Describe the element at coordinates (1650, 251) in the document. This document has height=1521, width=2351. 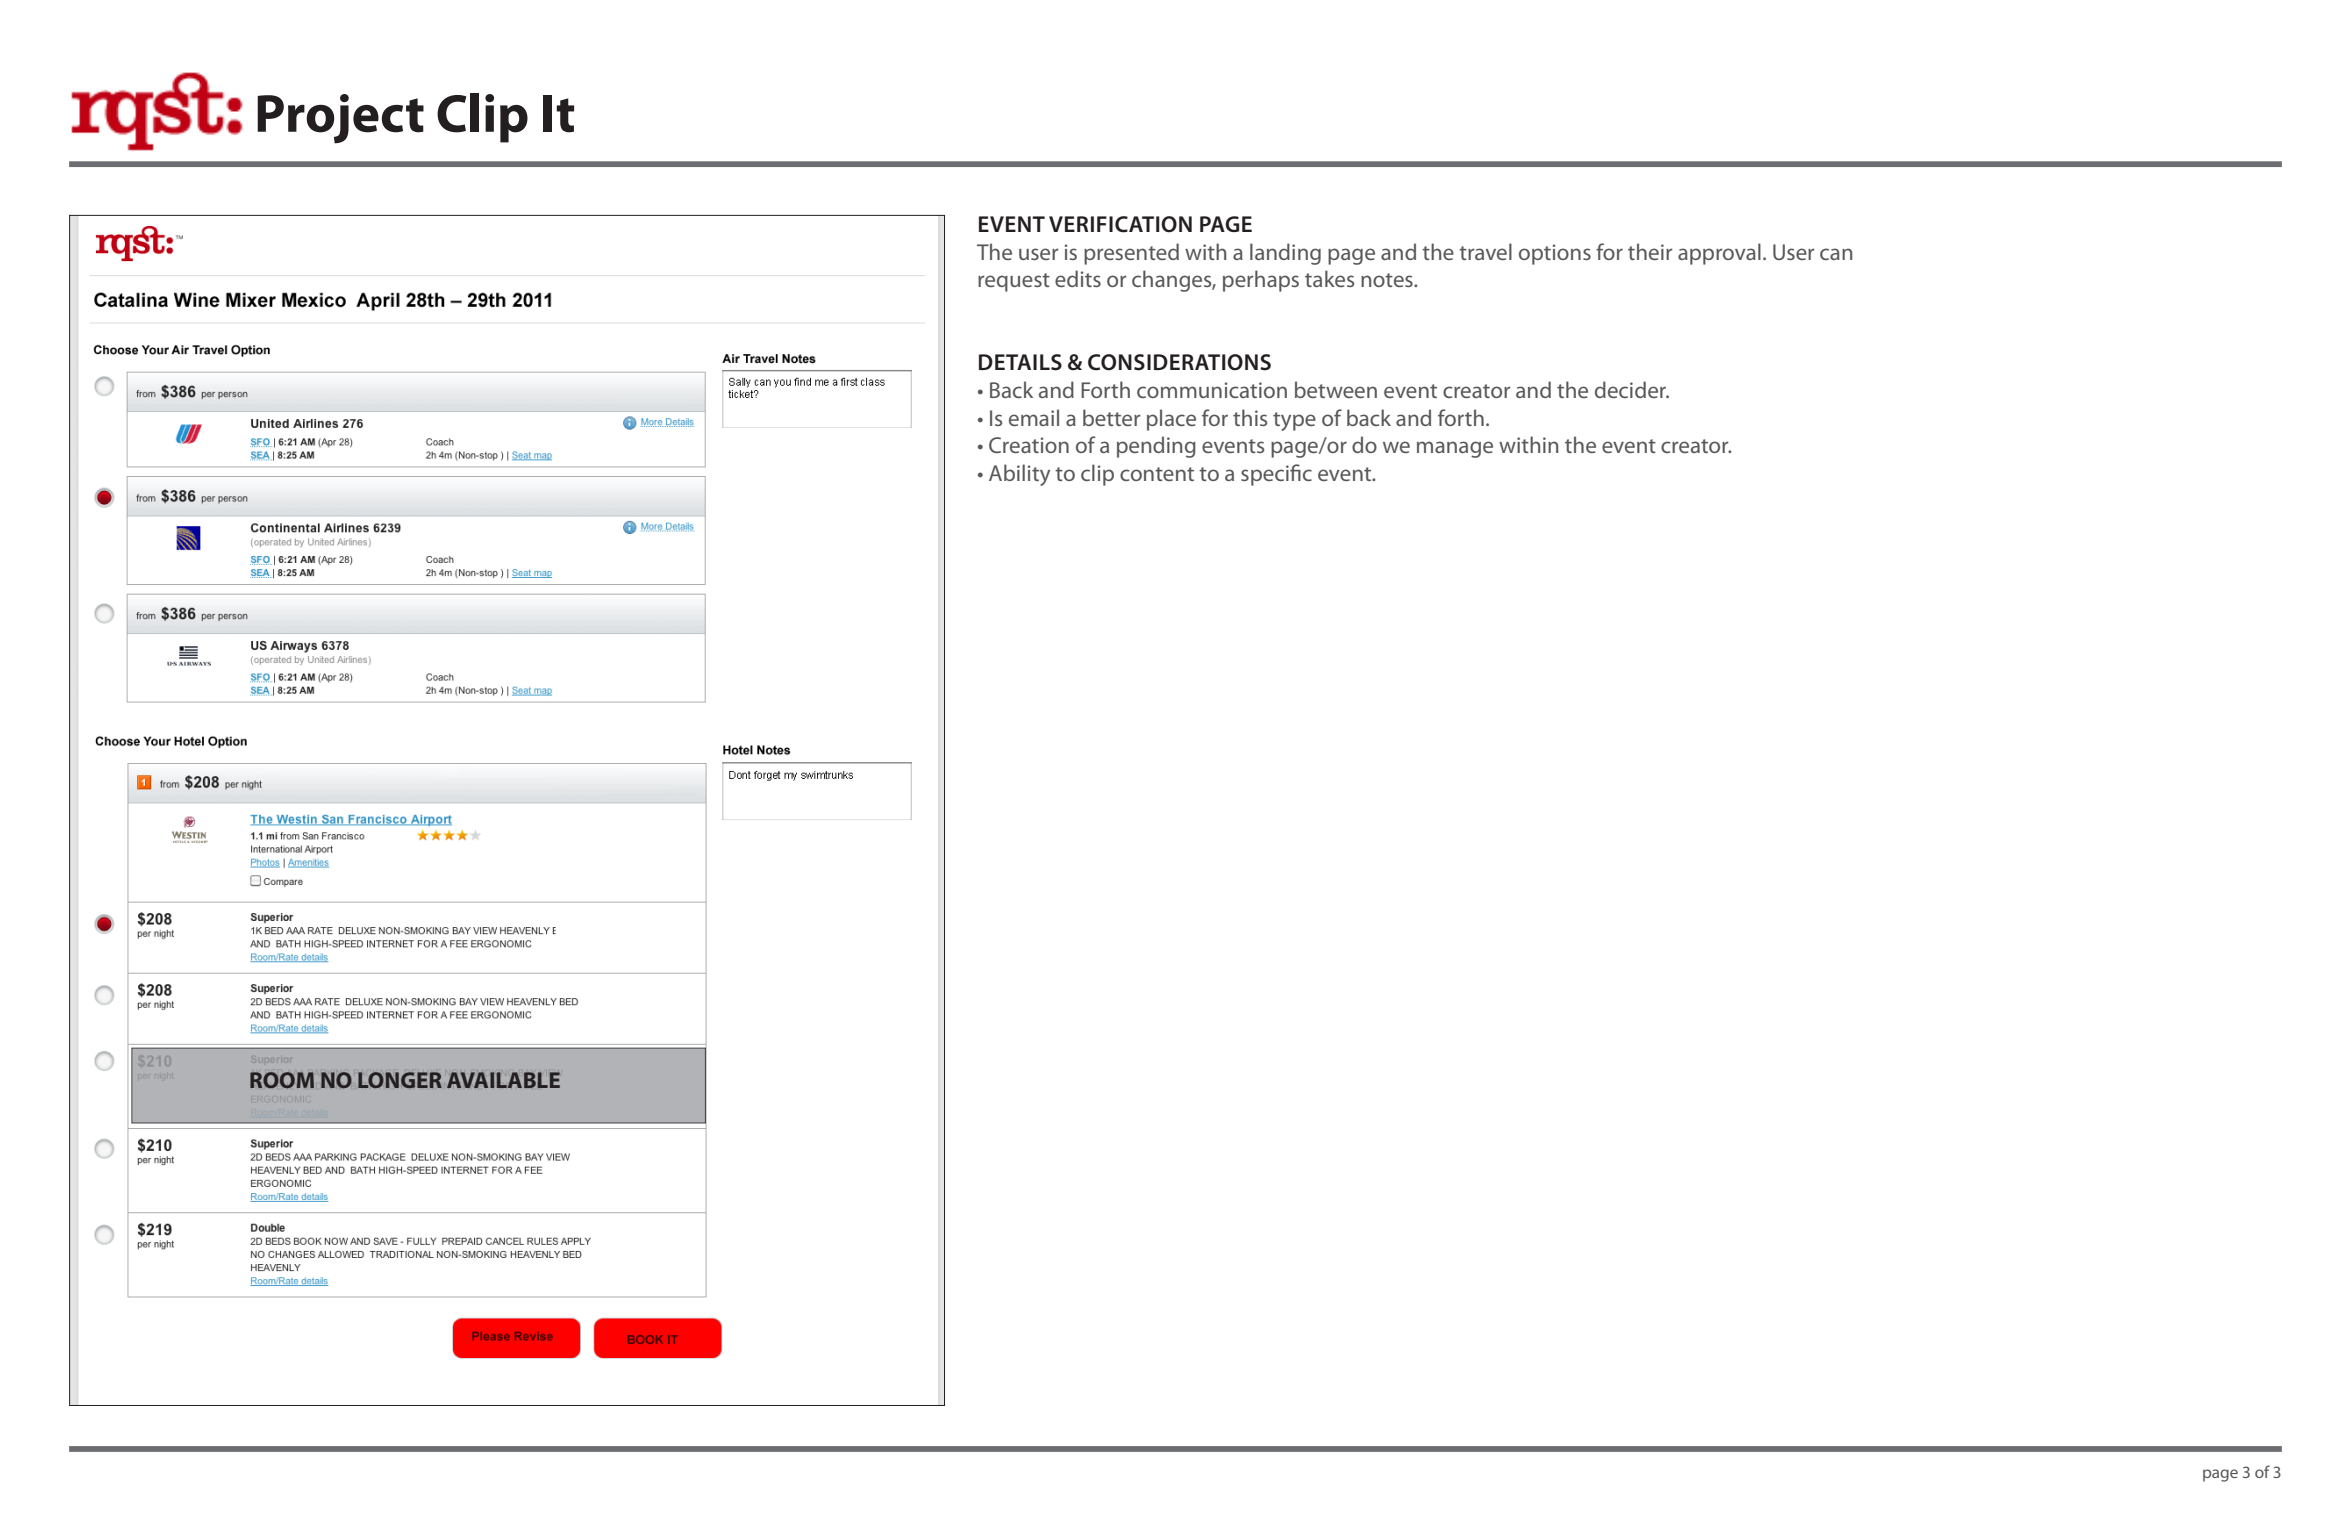
I see `their` at that location.
